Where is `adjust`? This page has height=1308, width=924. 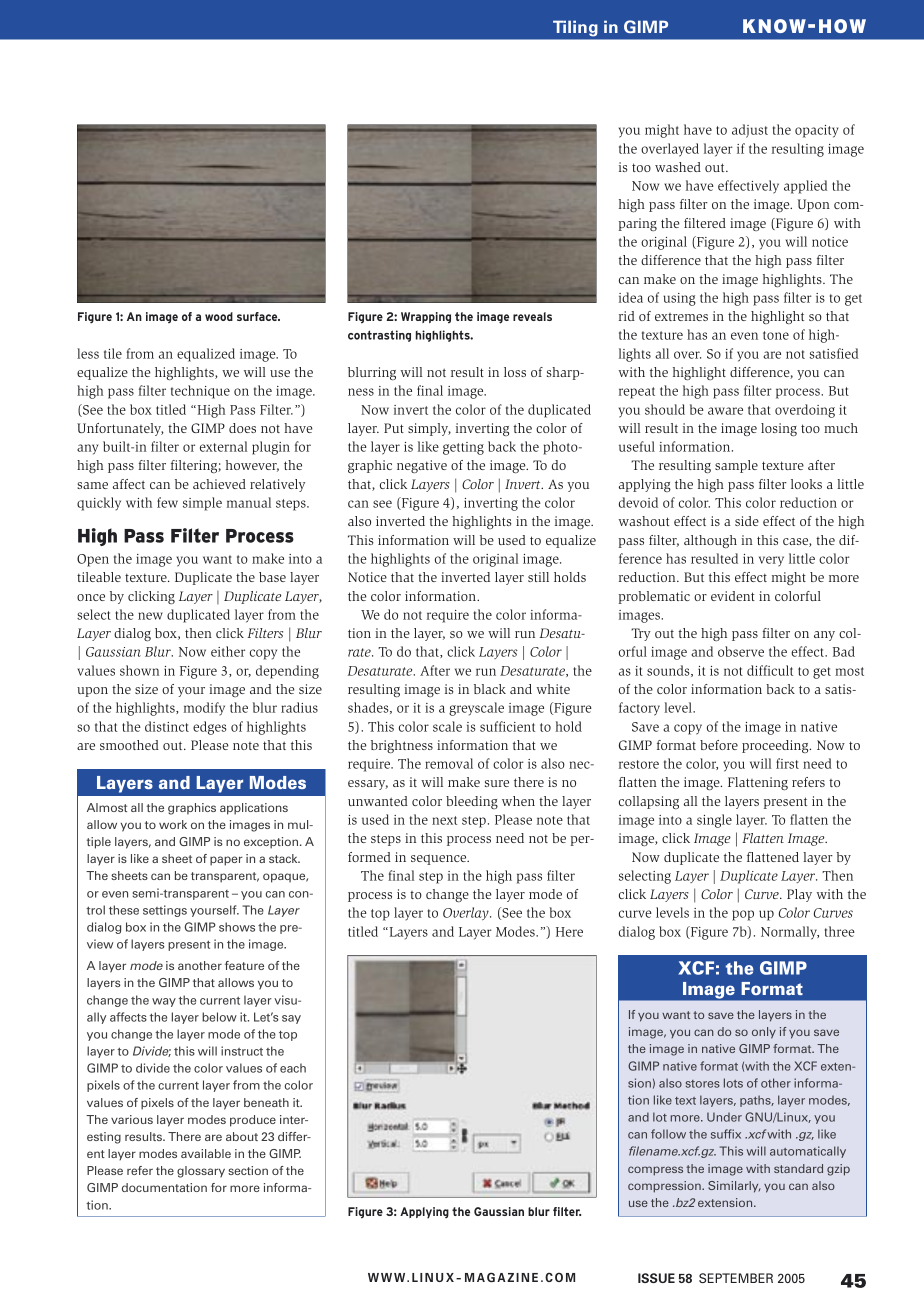
adjust is located at coordinates (750, 131).
